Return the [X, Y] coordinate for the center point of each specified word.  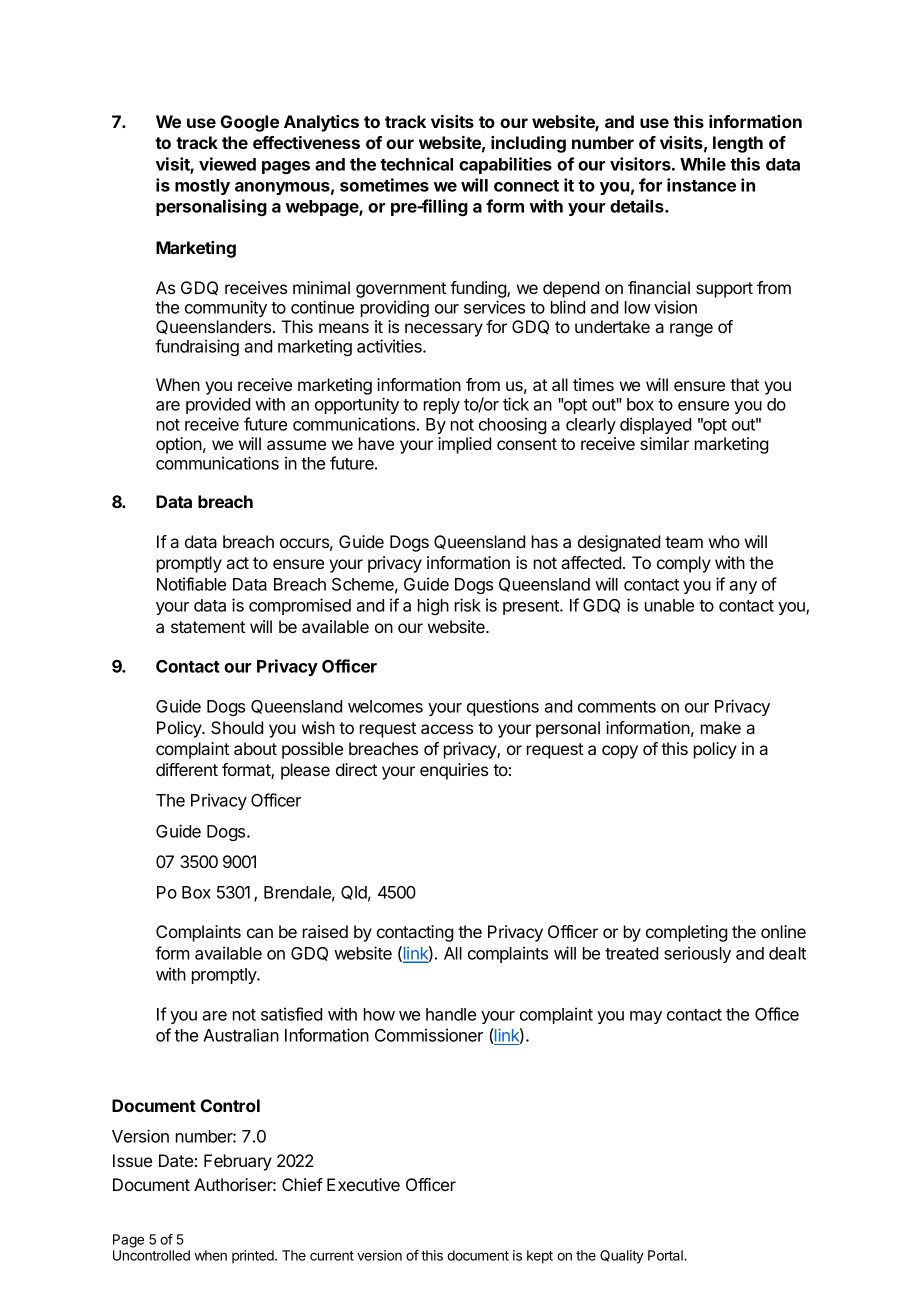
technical [416, 164]
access [447, 729]
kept [540, 1257]
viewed [227, 164]
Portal [666, 1255]
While [703, 164]
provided [218, 405]
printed [254, 1257]
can [260, 933]
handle [451, 1014]
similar [664, 443]
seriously [697, 954]
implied [464, 445]
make [721, 727]
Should [237, 727]
